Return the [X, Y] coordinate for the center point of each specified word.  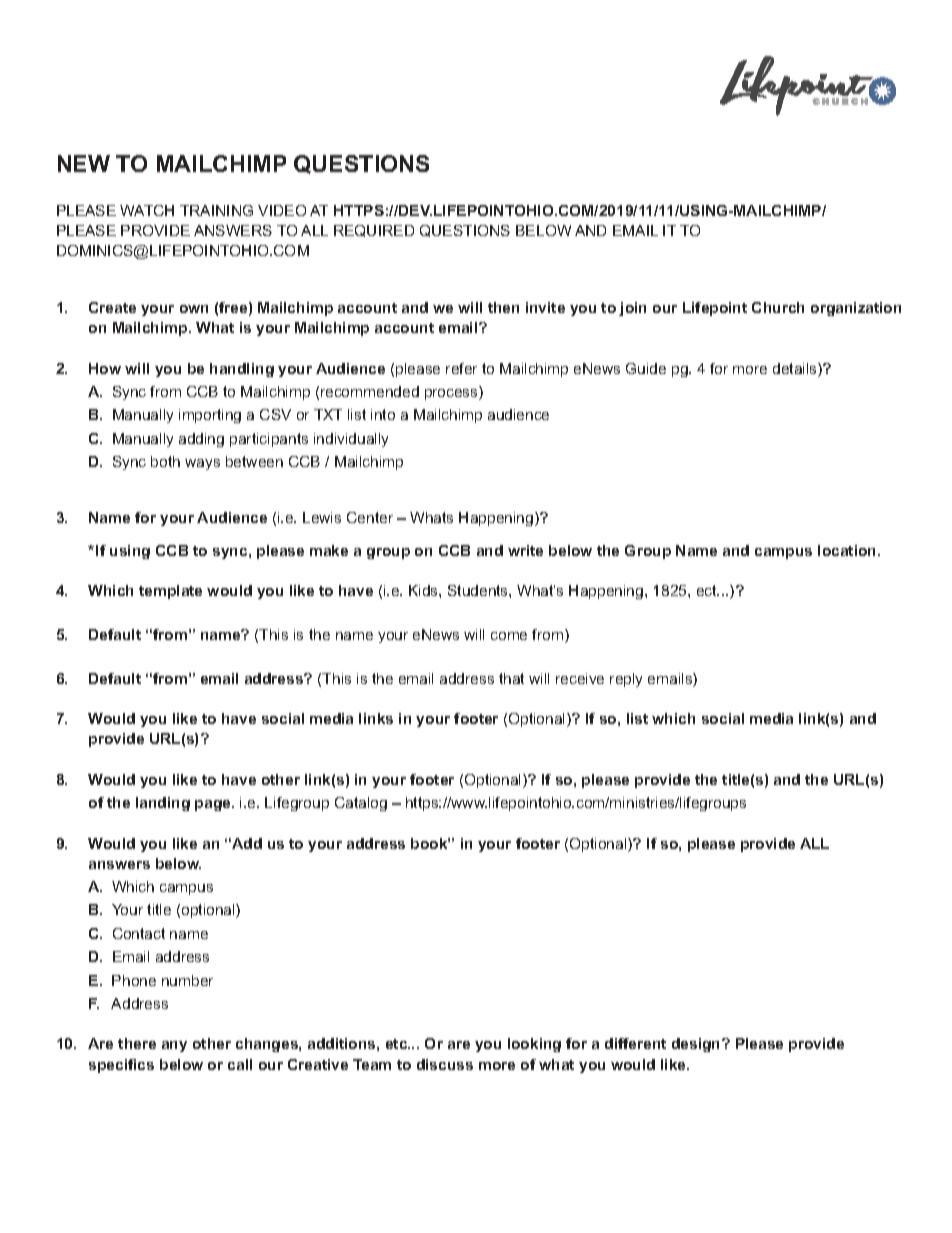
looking [534, 1045]
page [214, 805]
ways [202, 464]
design [697, 1045]
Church [778, 307]
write [525, 550]
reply [626, 680]
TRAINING [216, 210]
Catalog [361, 804]
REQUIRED [374, 231]
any [174, 1046]
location [848, 550]
